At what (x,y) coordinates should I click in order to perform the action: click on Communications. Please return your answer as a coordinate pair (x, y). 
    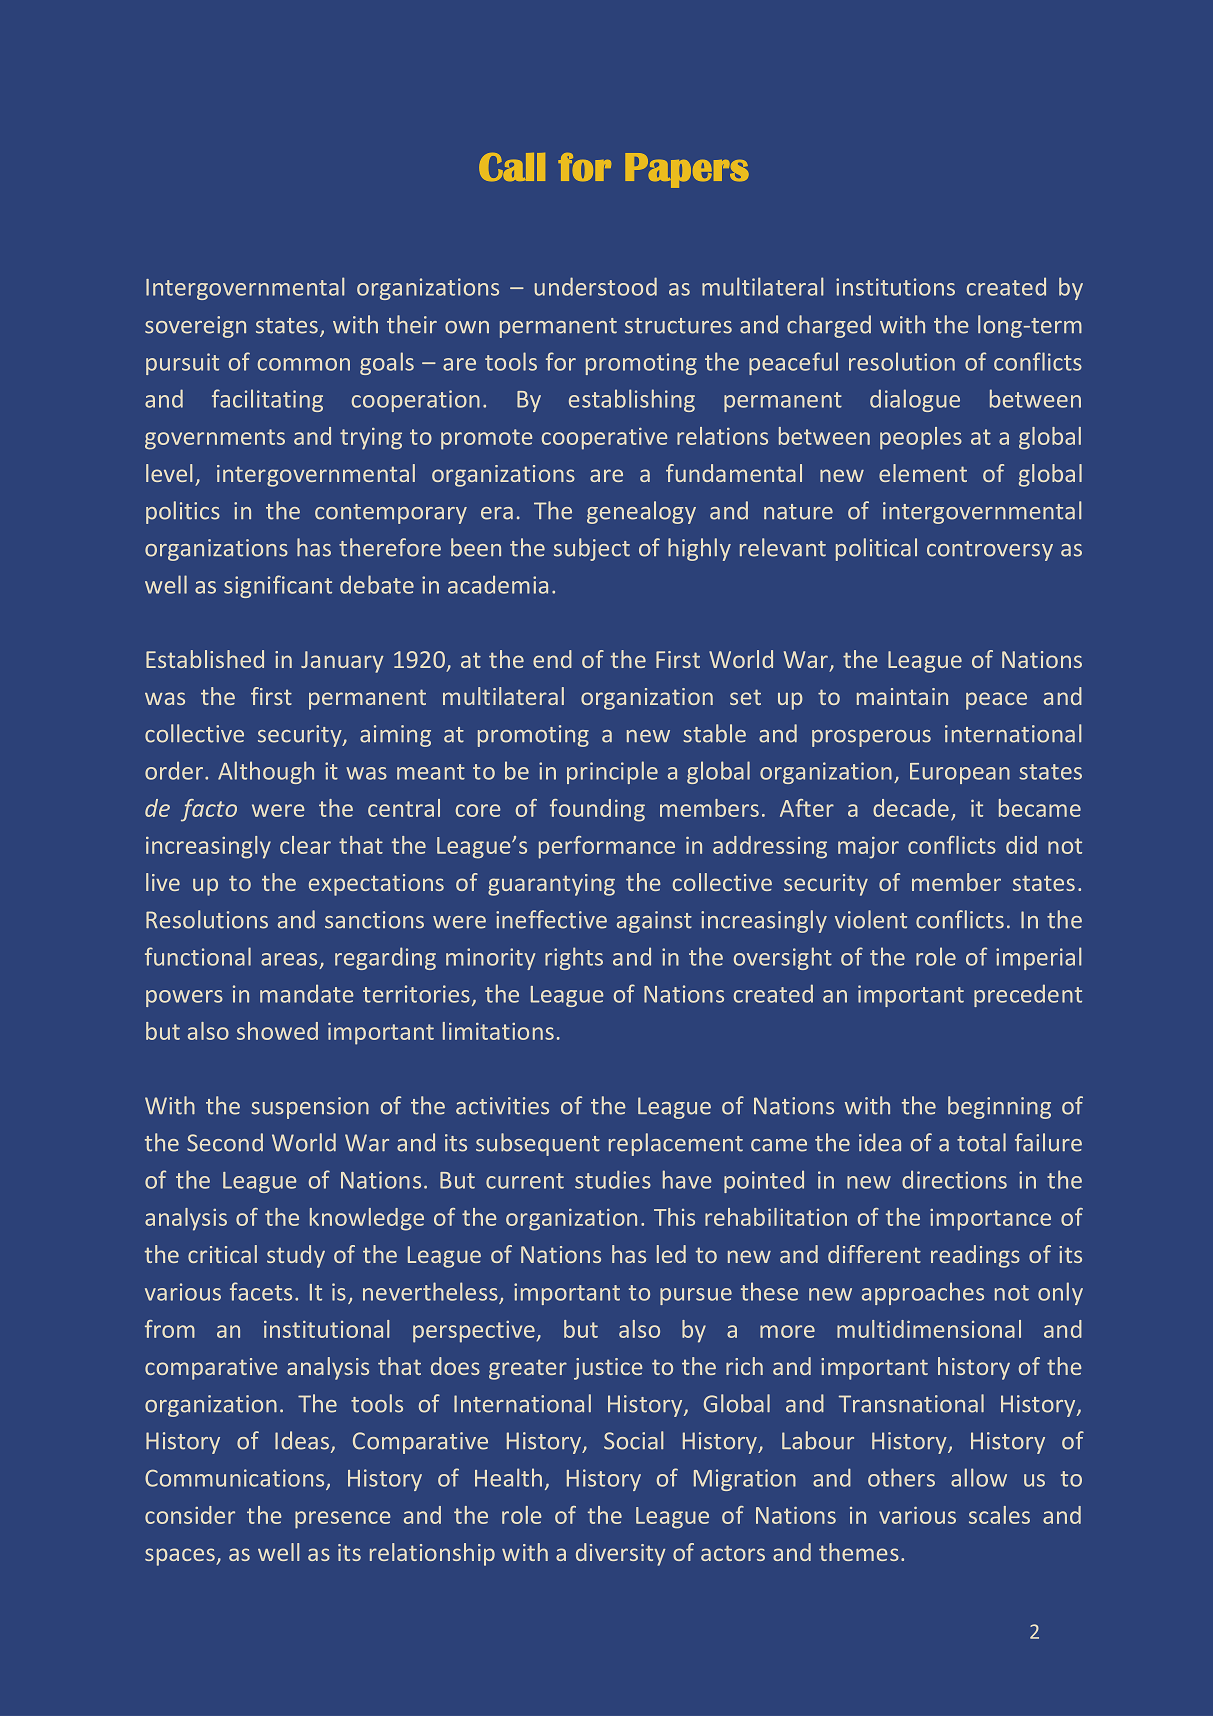
    Looking at the image, I should click on (236, 1479).
